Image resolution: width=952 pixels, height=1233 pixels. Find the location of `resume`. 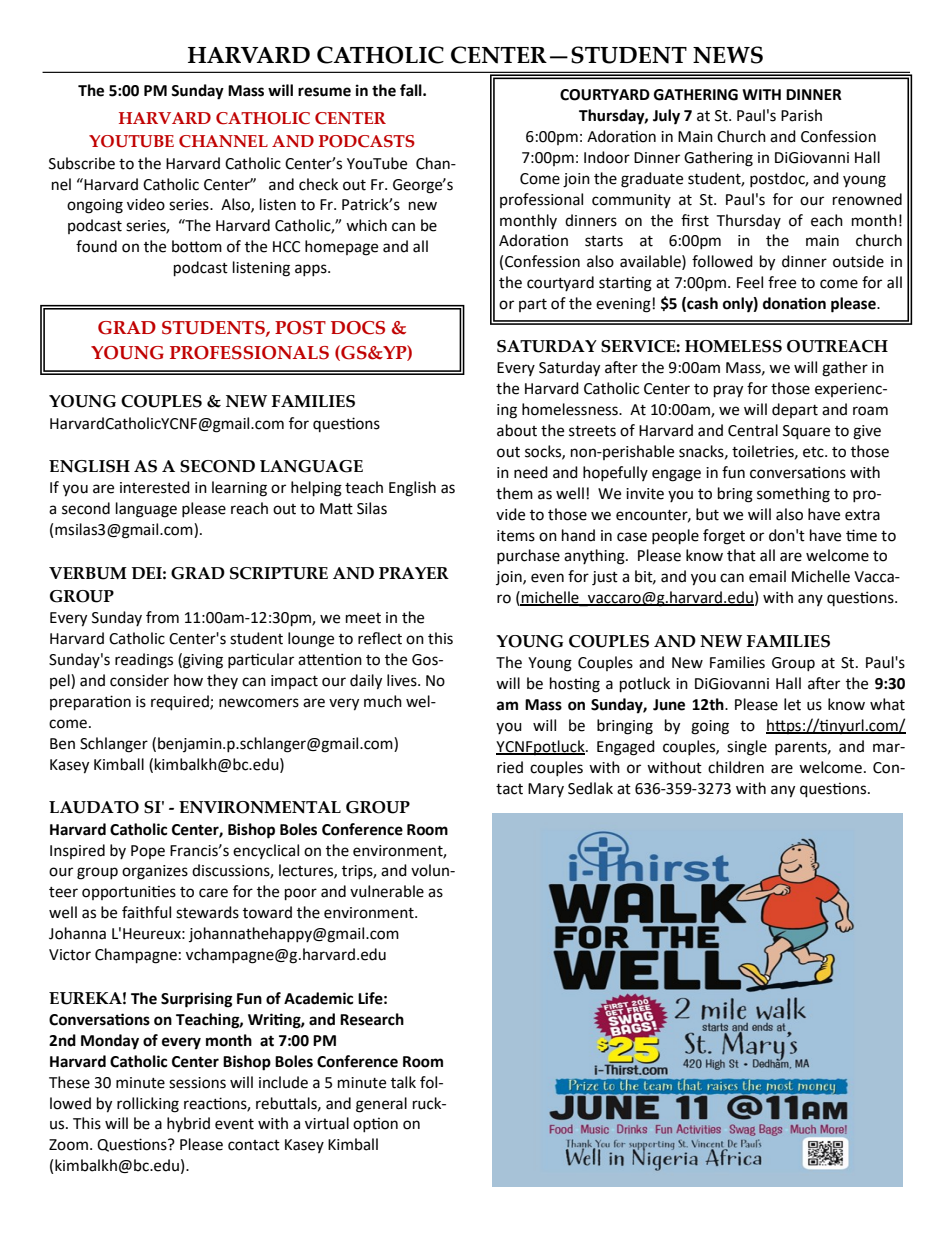

resume is located at coordinates (324, 92).
